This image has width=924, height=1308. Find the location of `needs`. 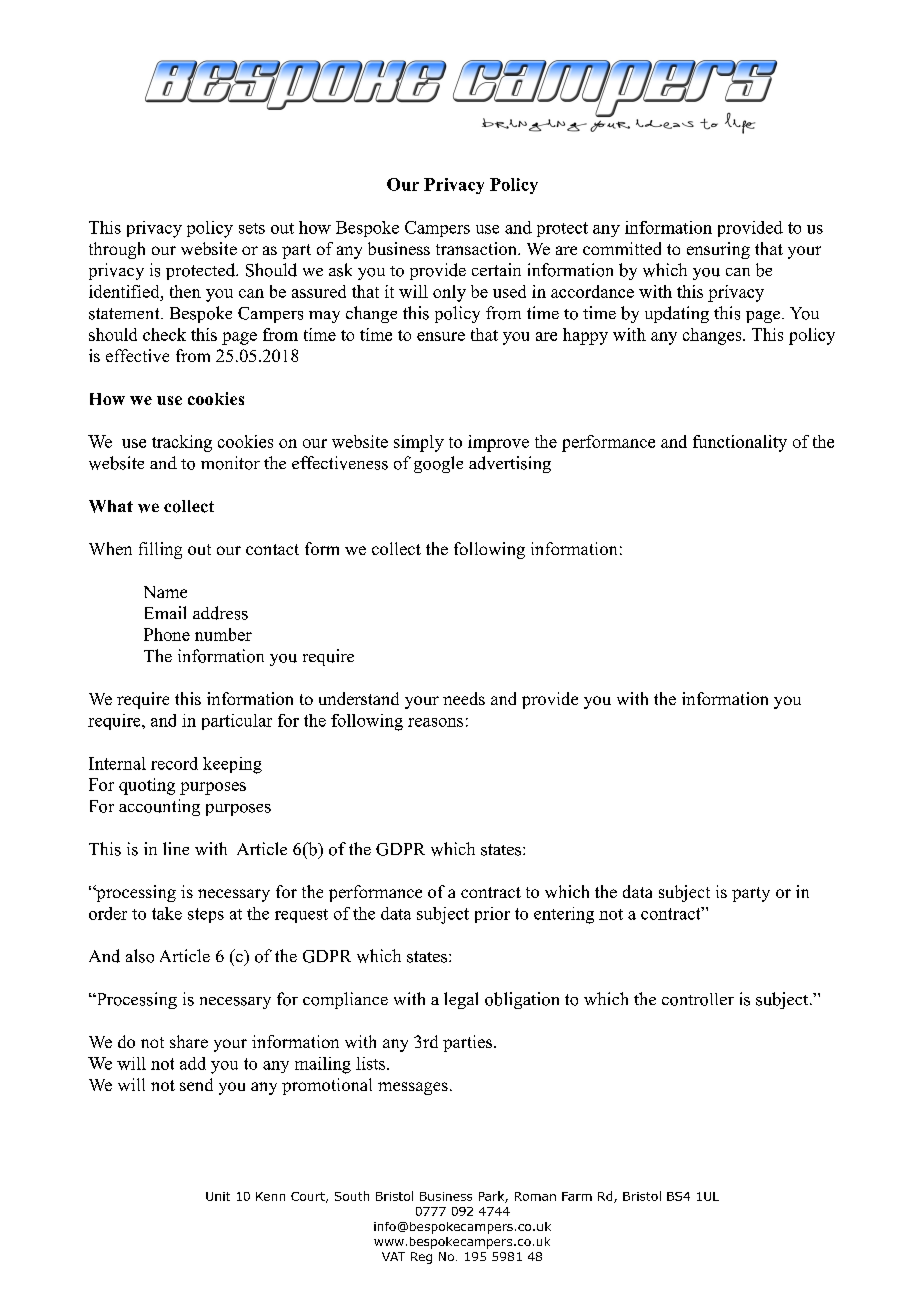

needs is located at coordinates (464, 698).
